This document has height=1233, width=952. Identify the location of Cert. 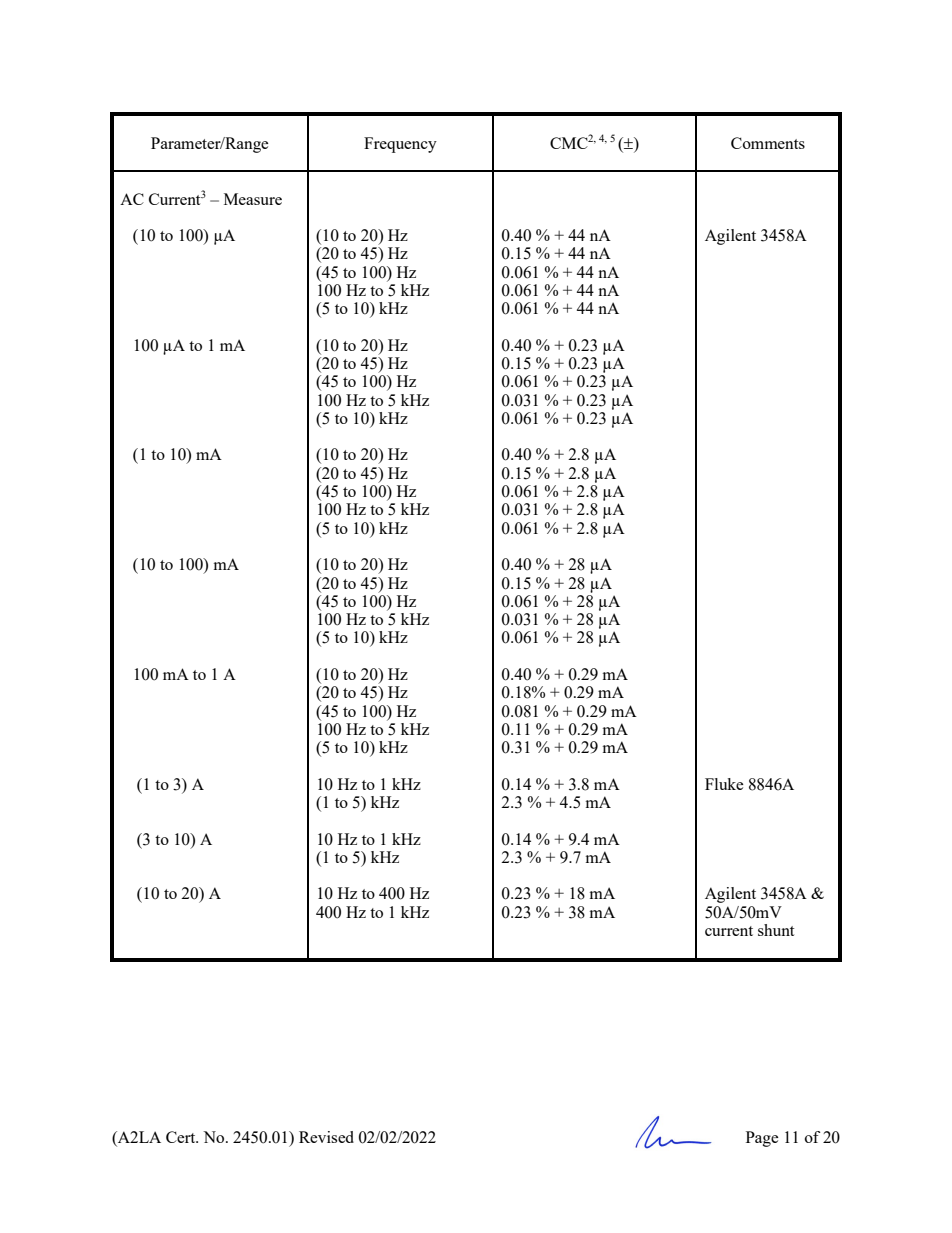
(182, 1137).
